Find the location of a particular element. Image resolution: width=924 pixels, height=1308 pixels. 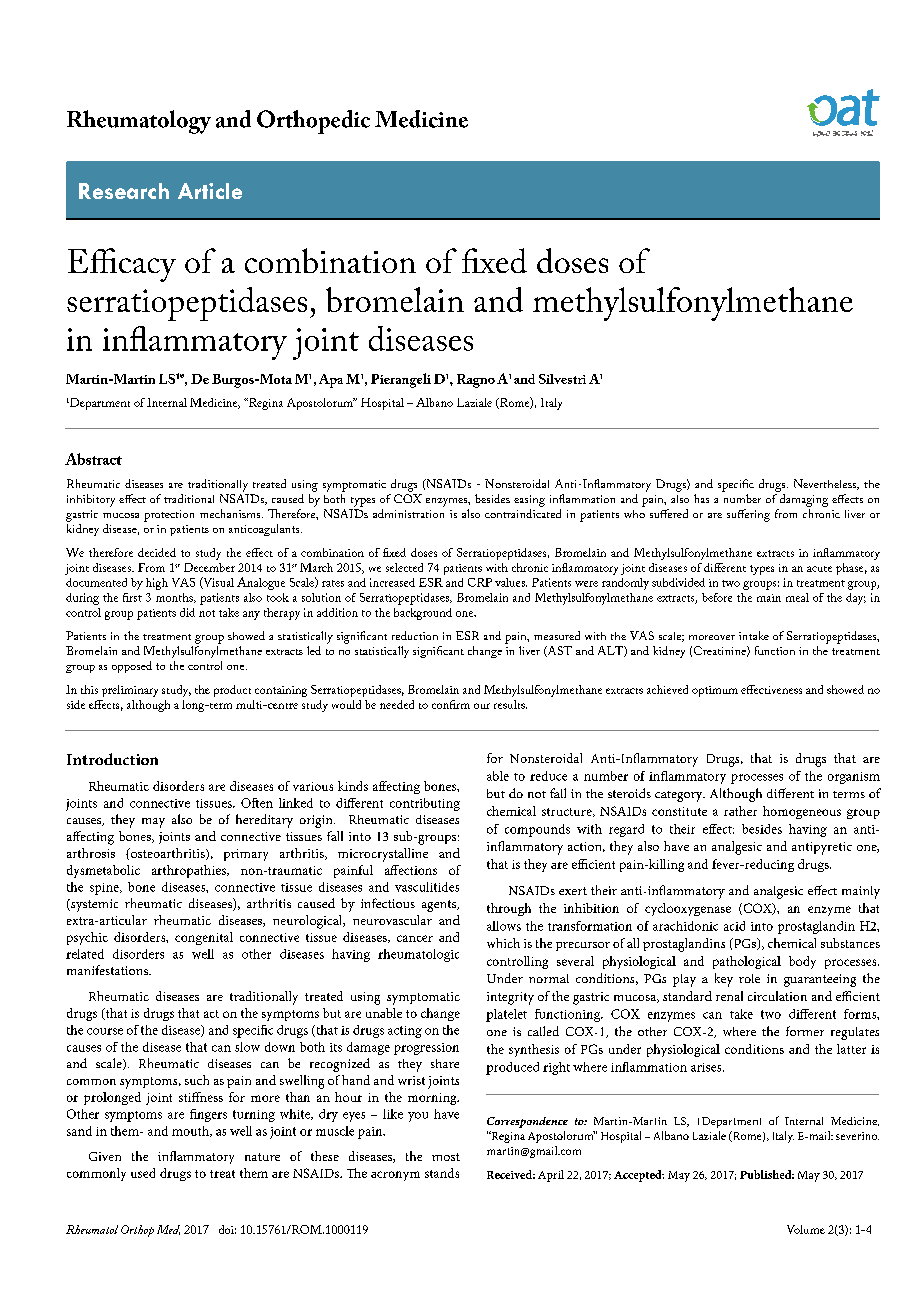

Nevertheless is located at coordinates (826, 484).
